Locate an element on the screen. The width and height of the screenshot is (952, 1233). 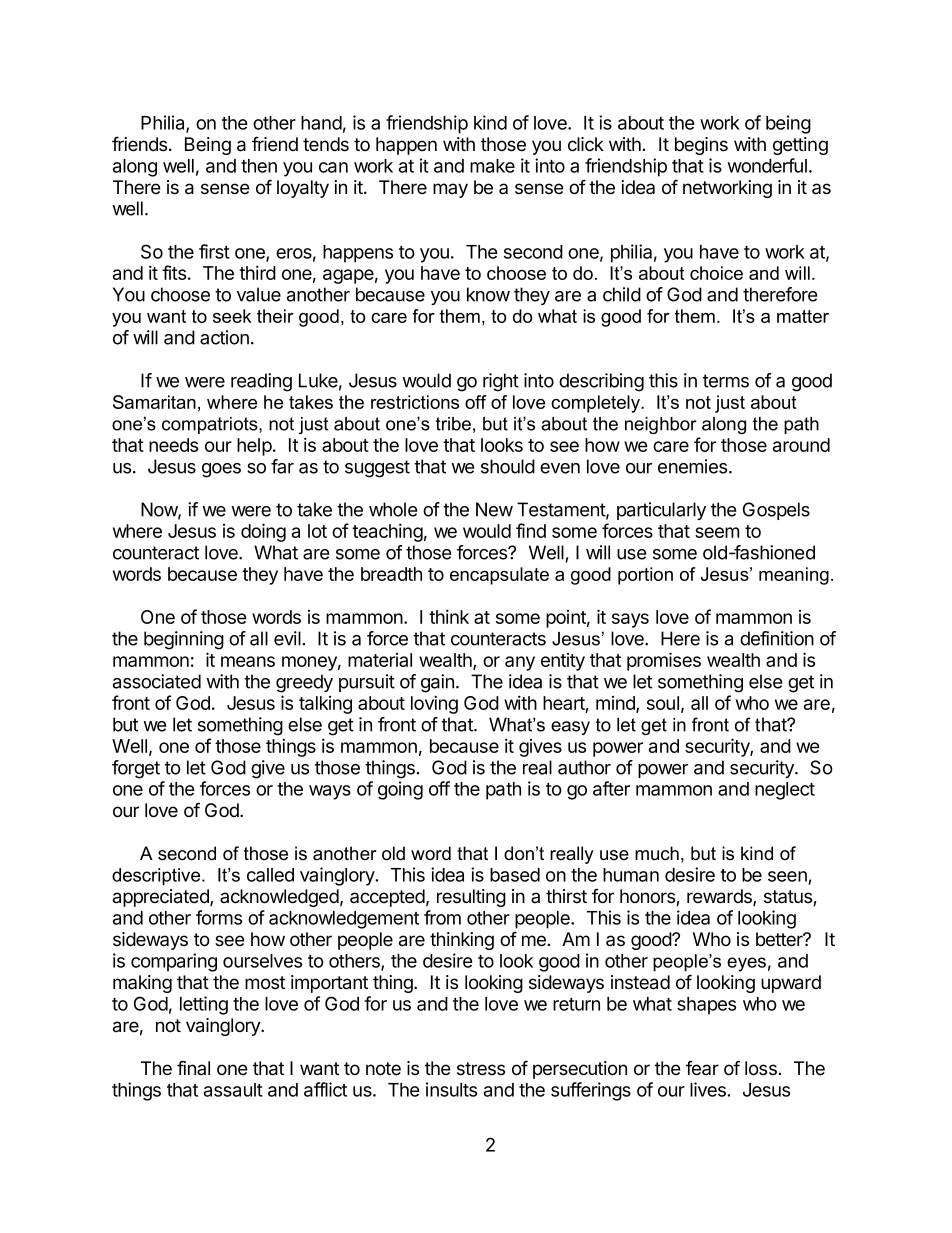
definition is located at coordinates (777, 638).
